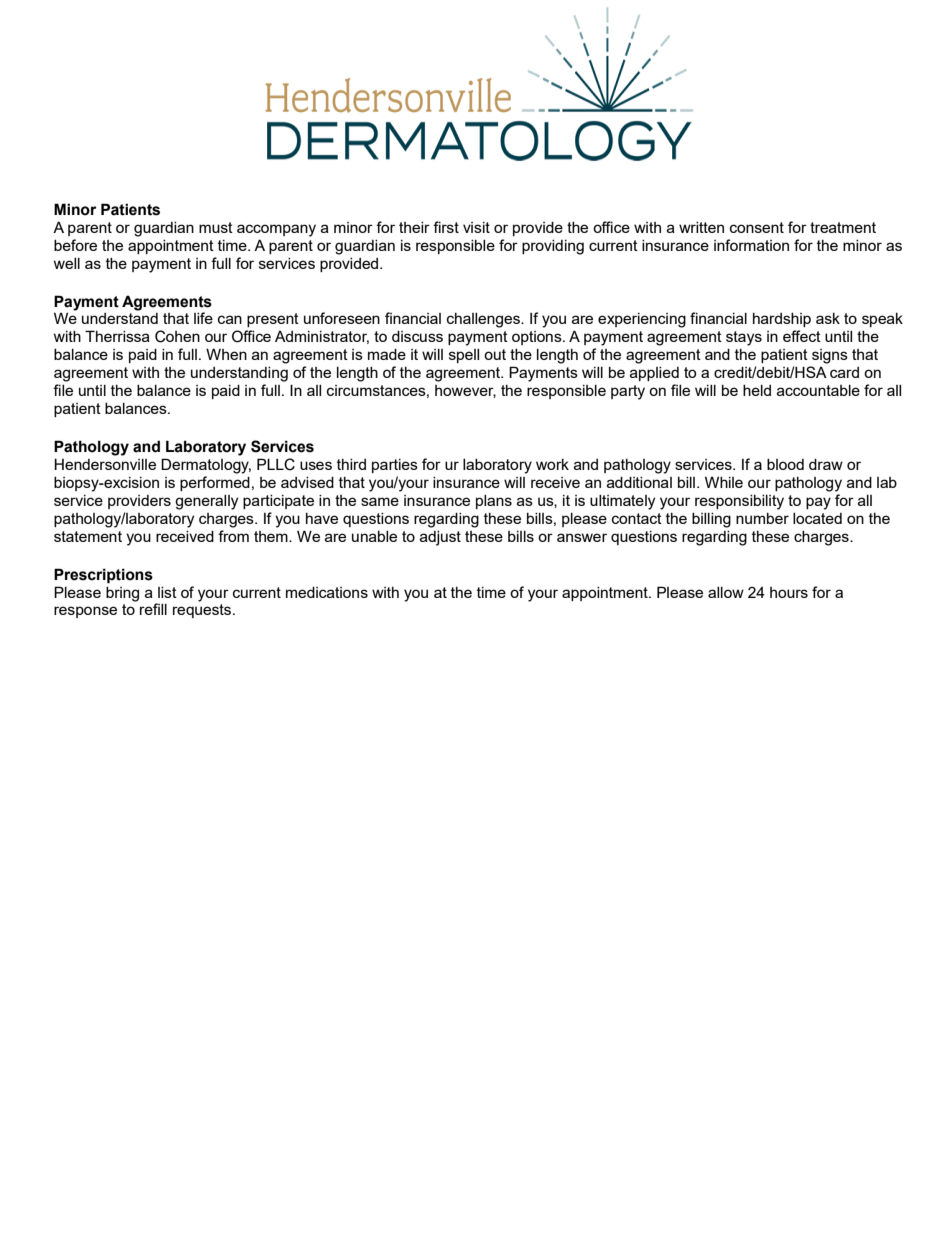  Describe the element at coordinates (757, 390) in the screenshot. I see `held` at that location.
